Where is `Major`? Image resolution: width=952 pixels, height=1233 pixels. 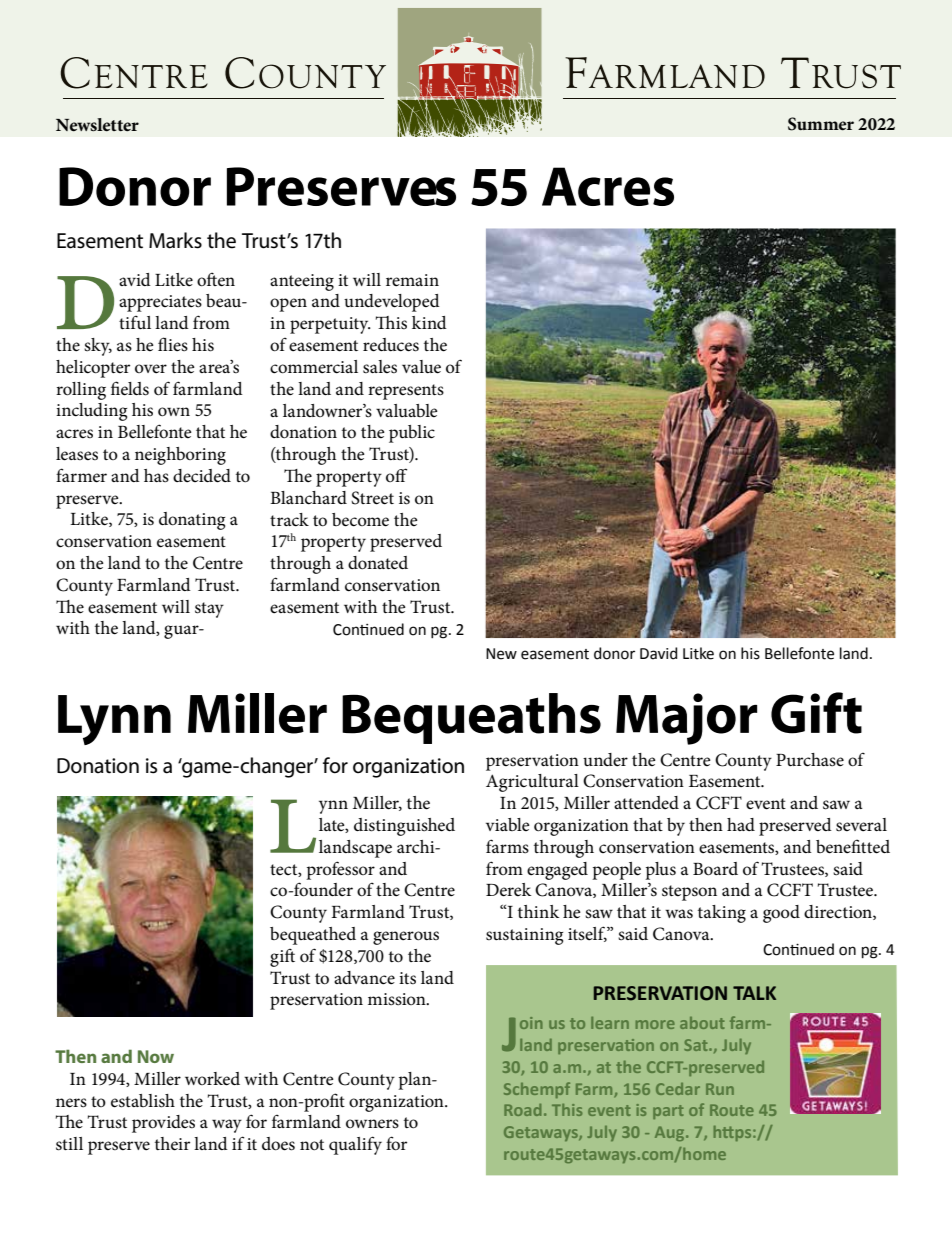
Major is located at coordinates (686, 719).
